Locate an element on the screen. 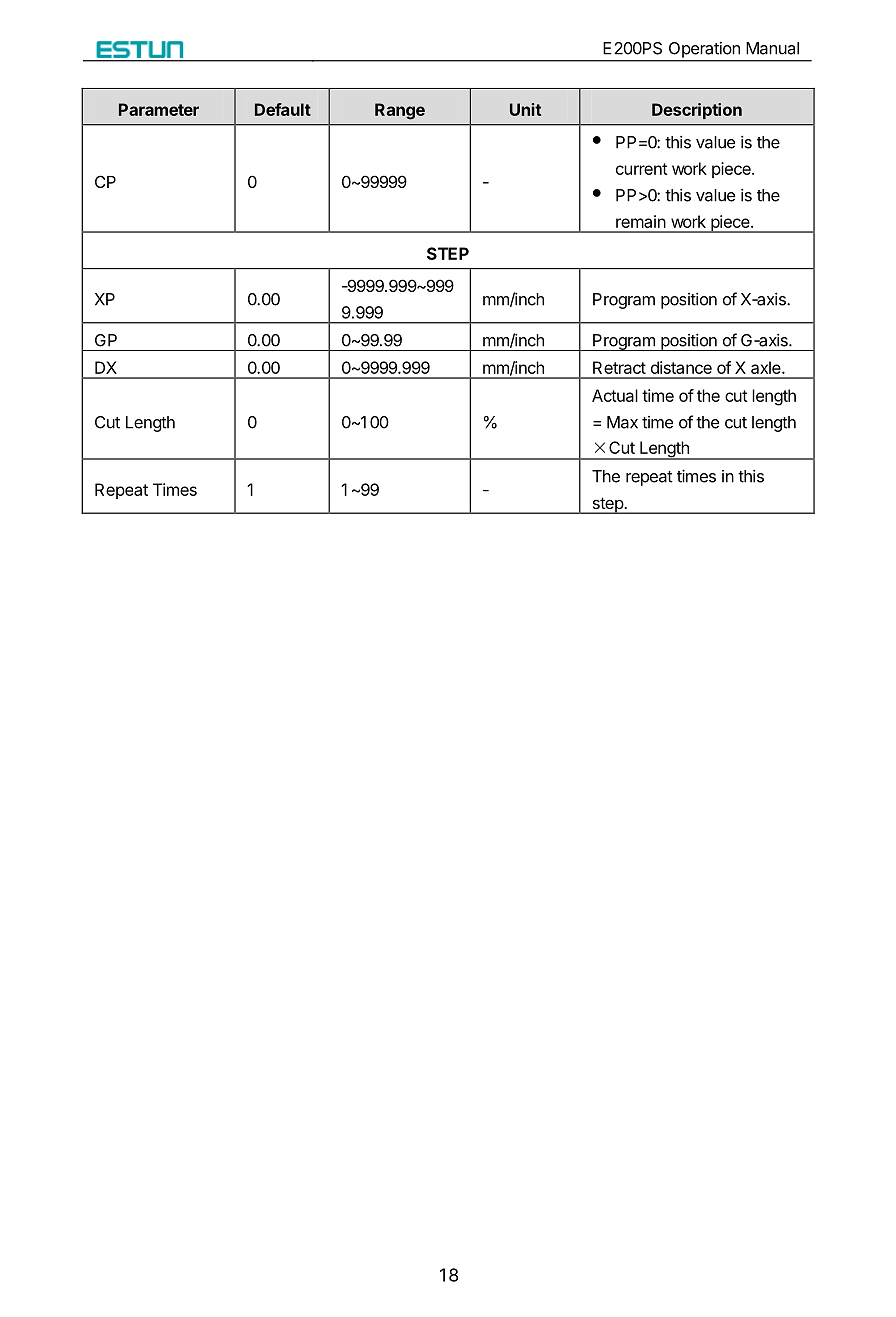 Image resolution: width=896 pixels, height=1317 pixels. axle is located at coordinates (767, 367).
